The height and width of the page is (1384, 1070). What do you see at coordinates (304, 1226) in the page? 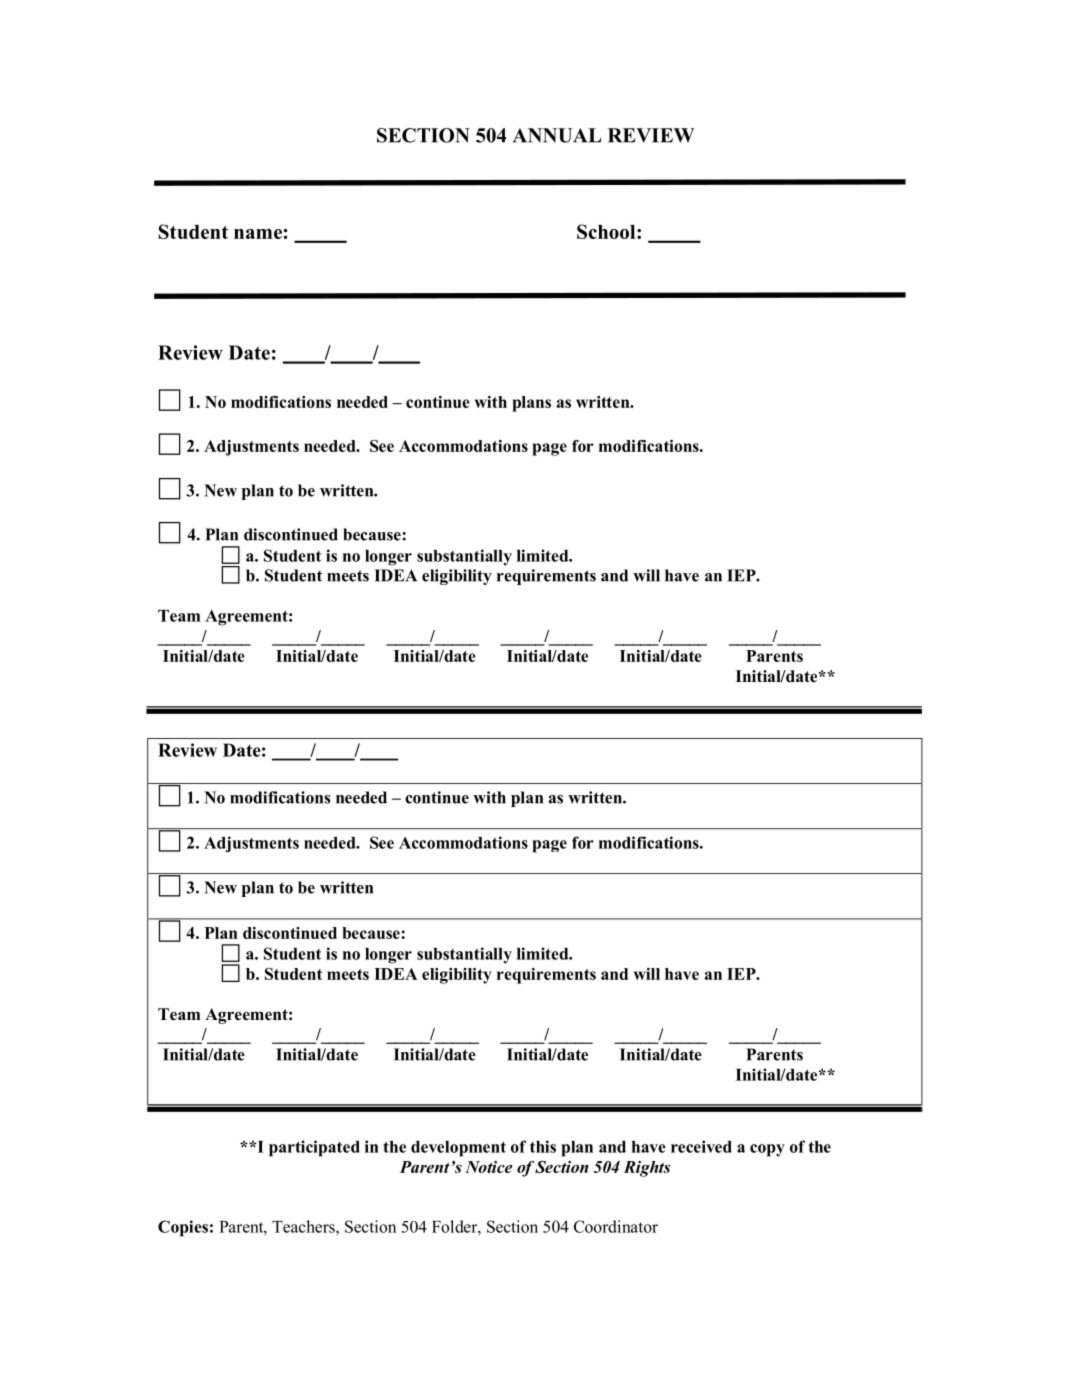
I see `Teachers` at bounding box center [304, 1226].
